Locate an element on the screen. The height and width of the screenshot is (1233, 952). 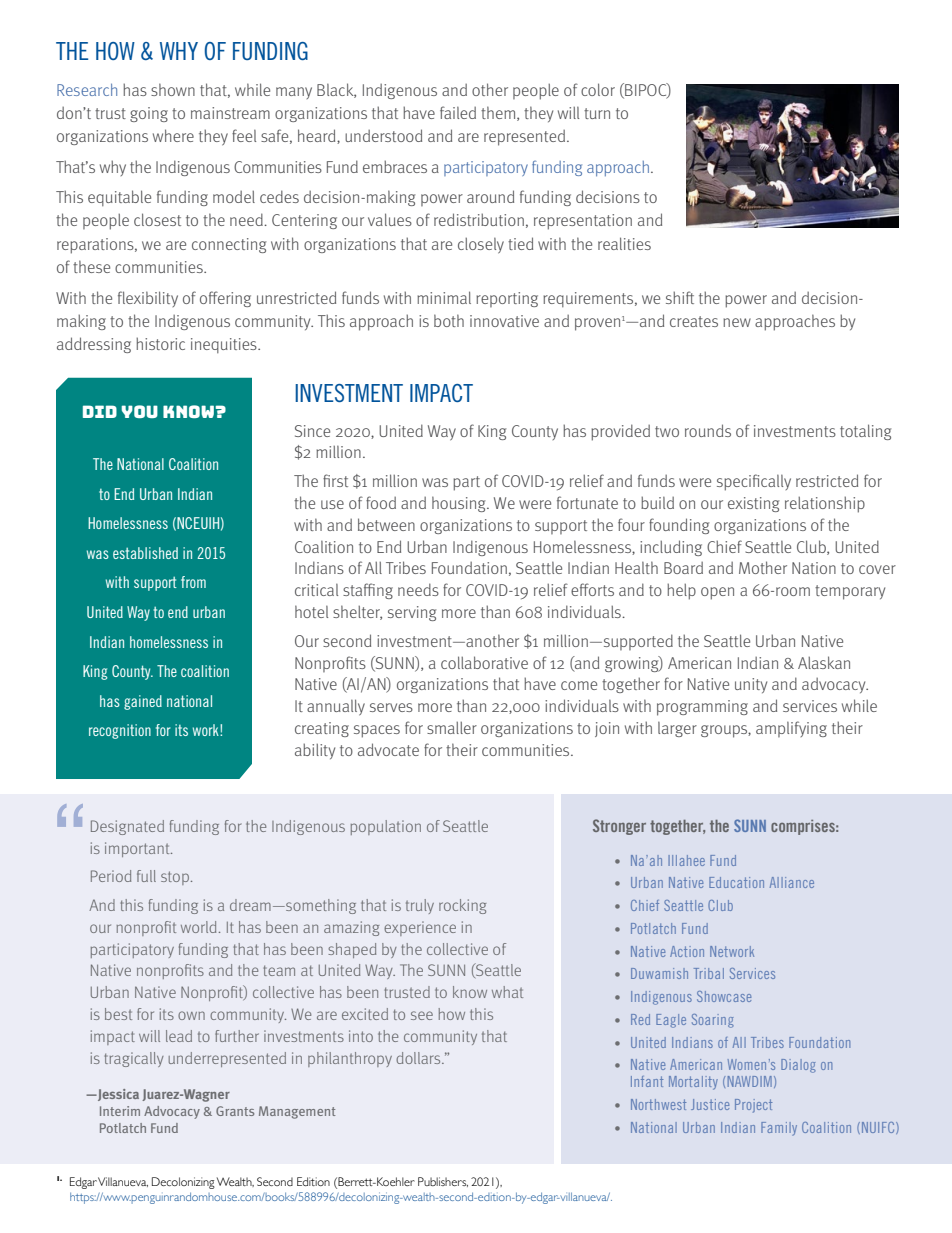
historic is located at coordinates (160, 343).
